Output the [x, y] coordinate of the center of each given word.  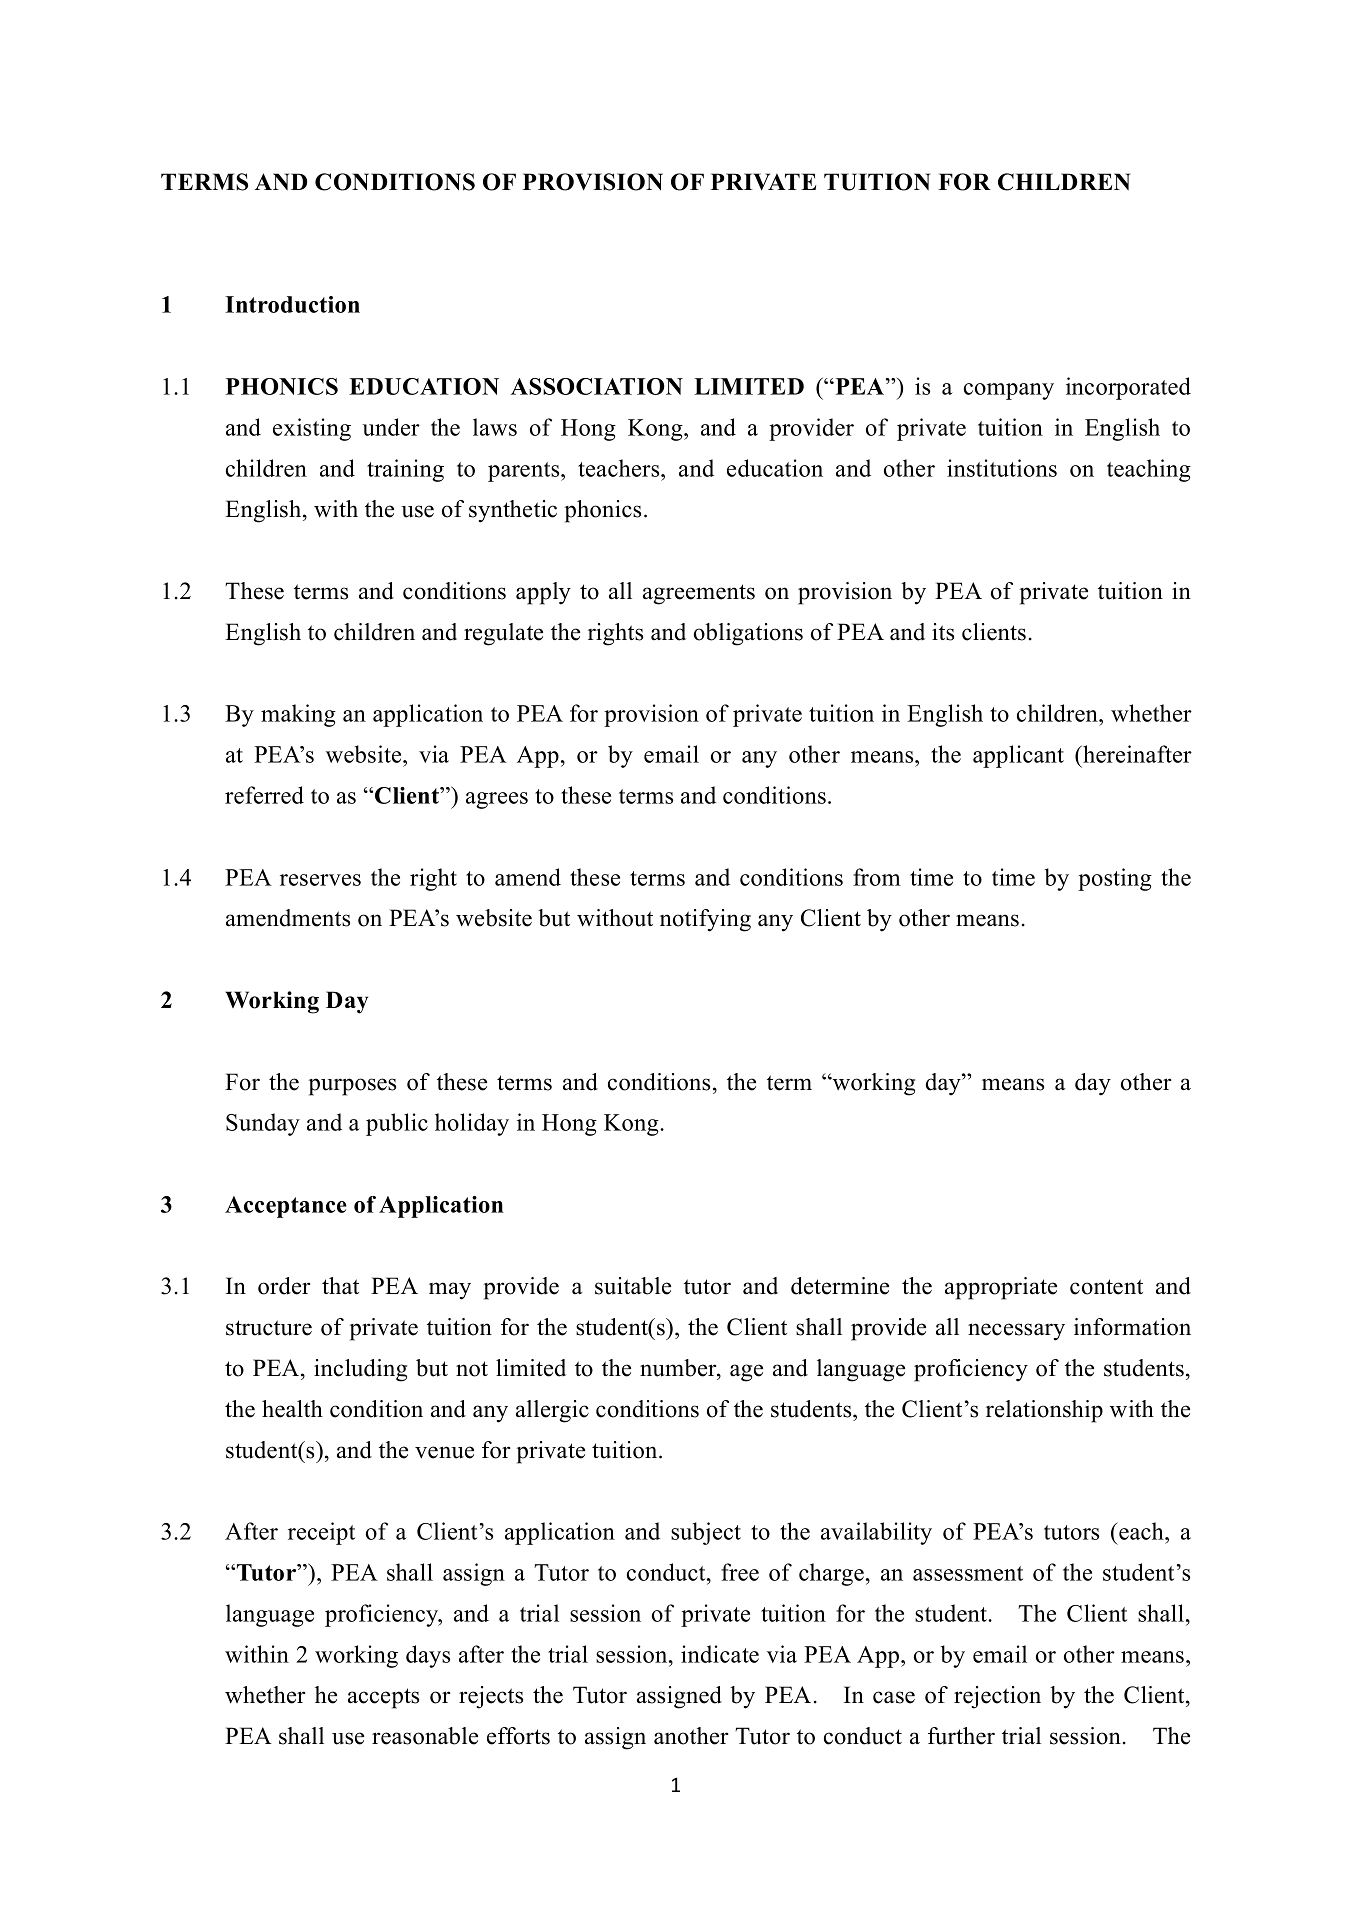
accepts [383, 1698]
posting [1115, 879]
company [1009, 391]
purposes [352, 1087]
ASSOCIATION [597, 386]
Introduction [292, 304]
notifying [705, 920]
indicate [720, 1654]
